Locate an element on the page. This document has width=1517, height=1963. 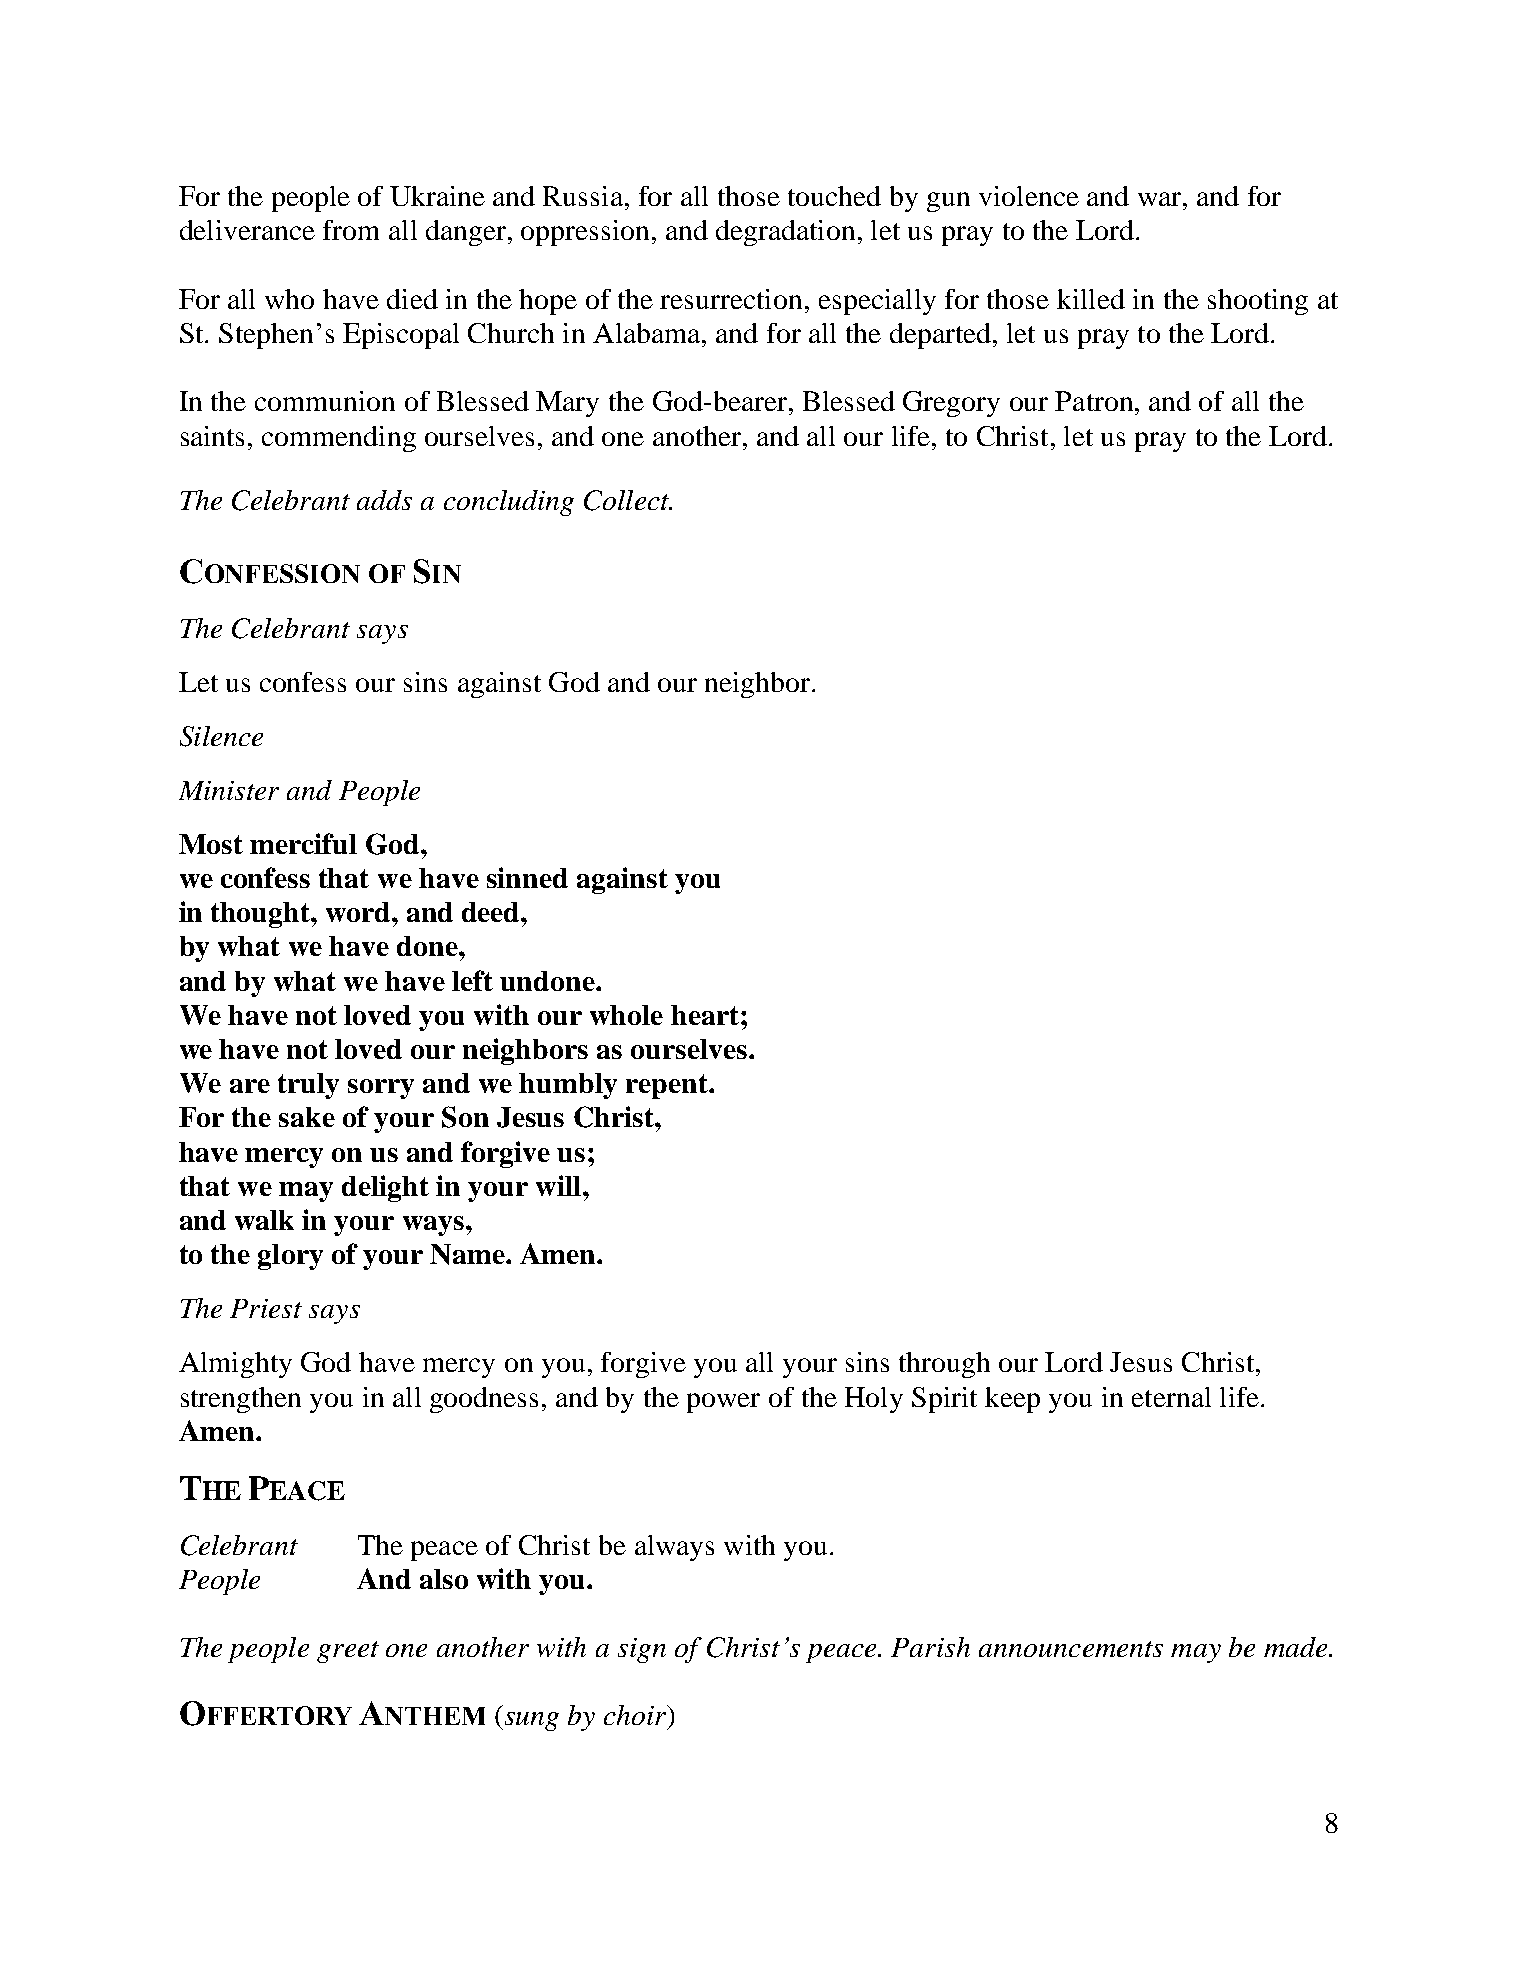
adds is located at coordinates (384, 500).
